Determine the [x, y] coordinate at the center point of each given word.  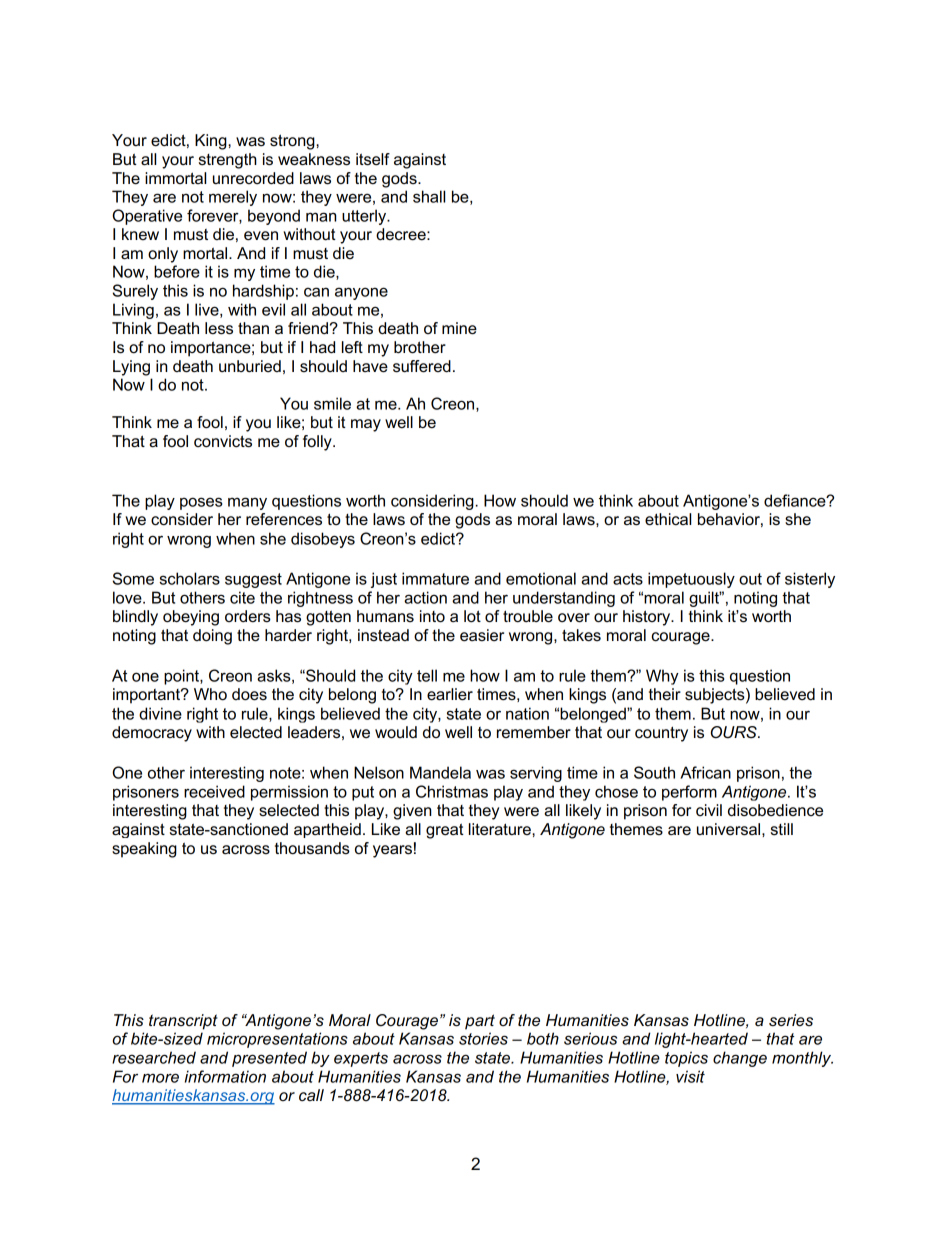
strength [228, 161]
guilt [705, 599]
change [740, 1059]
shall [429, 196]
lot [472, 616]
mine [459, 328]
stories [483, 1038]
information [225, 1076]
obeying [191, 618]
